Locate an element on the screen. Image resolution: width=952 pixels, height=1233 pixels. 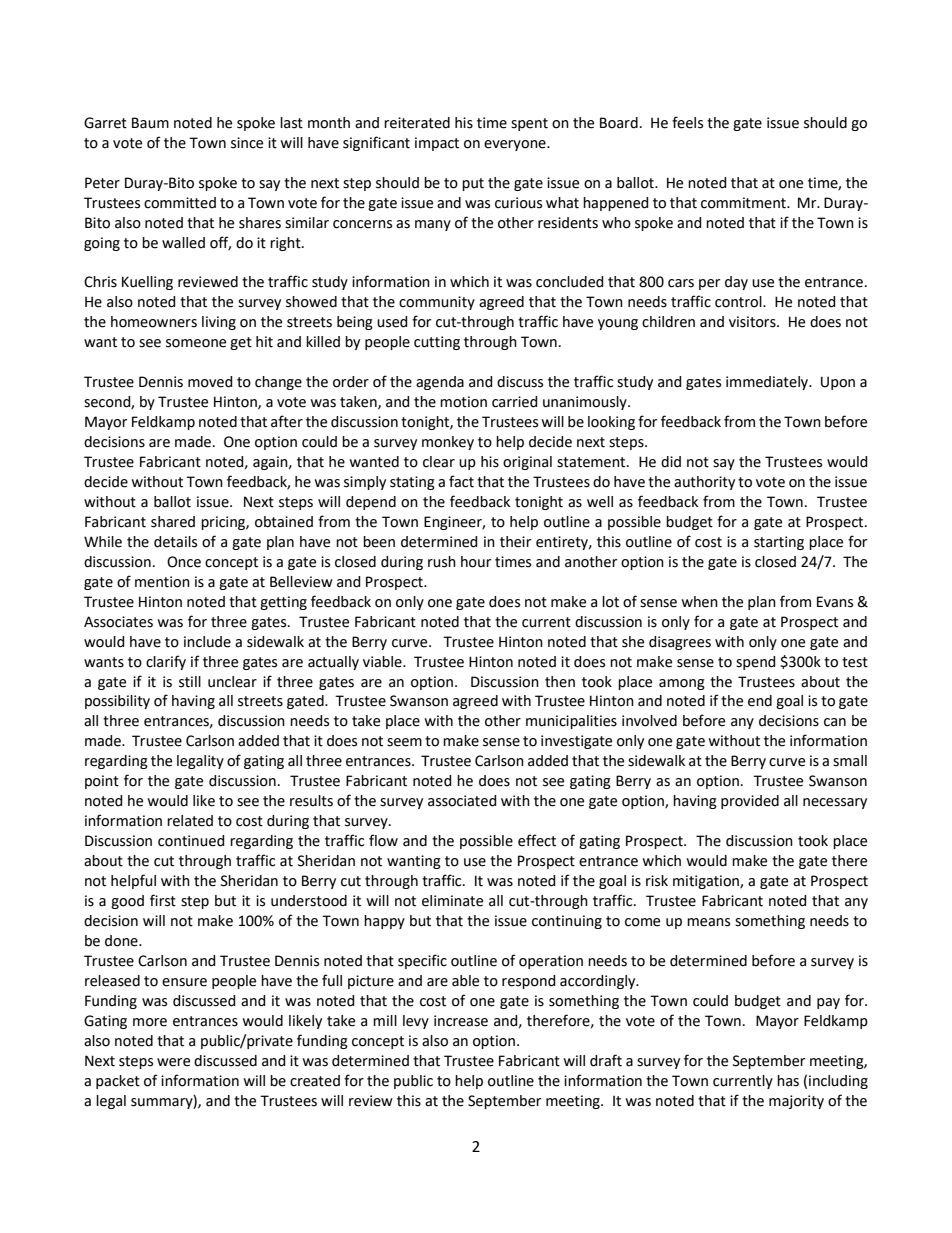
continued is located at coordinates (191, 841).
